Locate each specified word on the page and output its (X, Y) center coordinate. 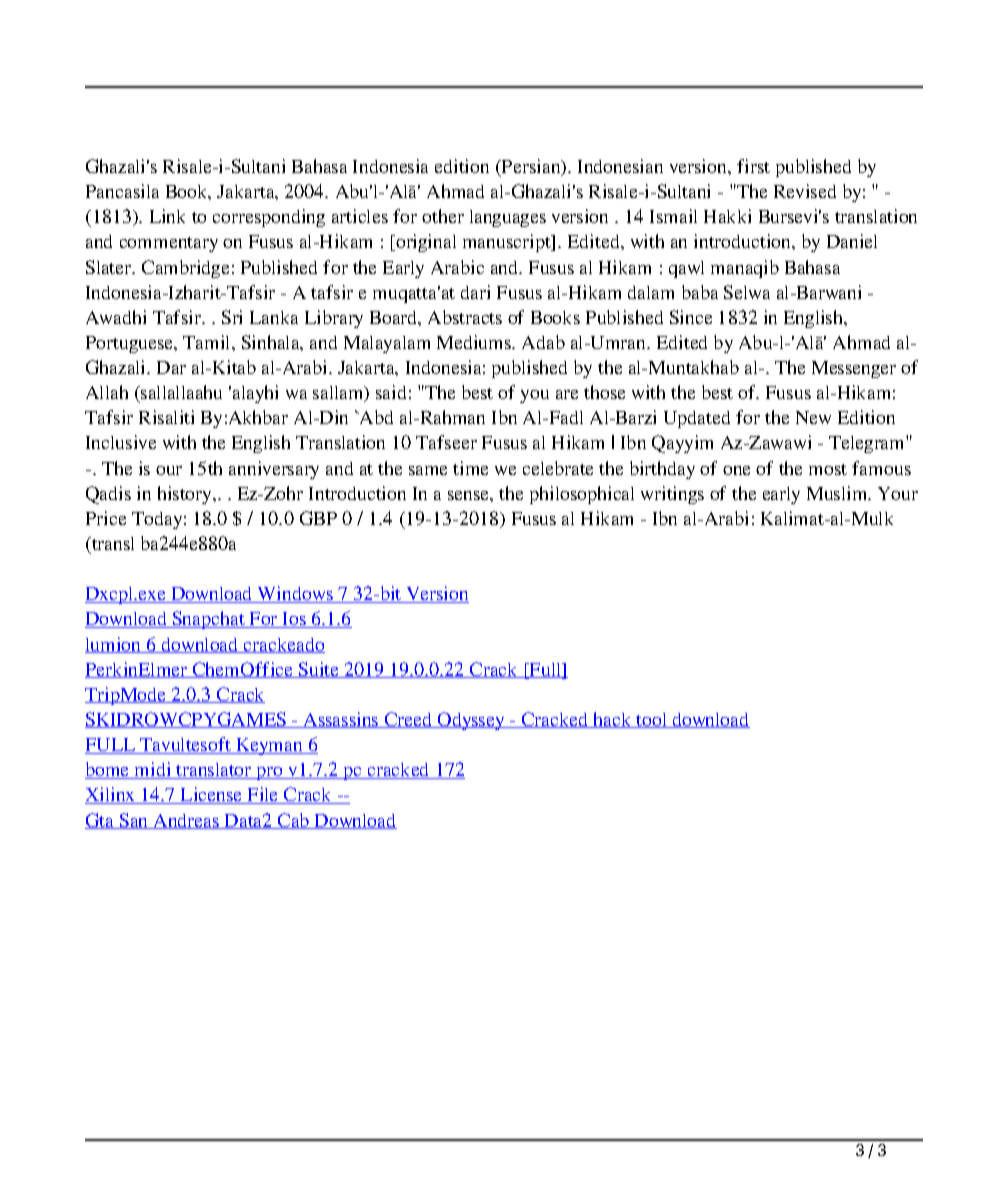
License (212, 795)
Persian (531, 167)
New (813, 417)
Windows (295, 594)
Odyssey (471, 721)
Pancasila (122, 191)
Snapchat (208, 620)
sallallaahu (180, 392)
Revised (805, 191)
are (567, 394)
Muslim (838, 493)
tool (652, 720)
